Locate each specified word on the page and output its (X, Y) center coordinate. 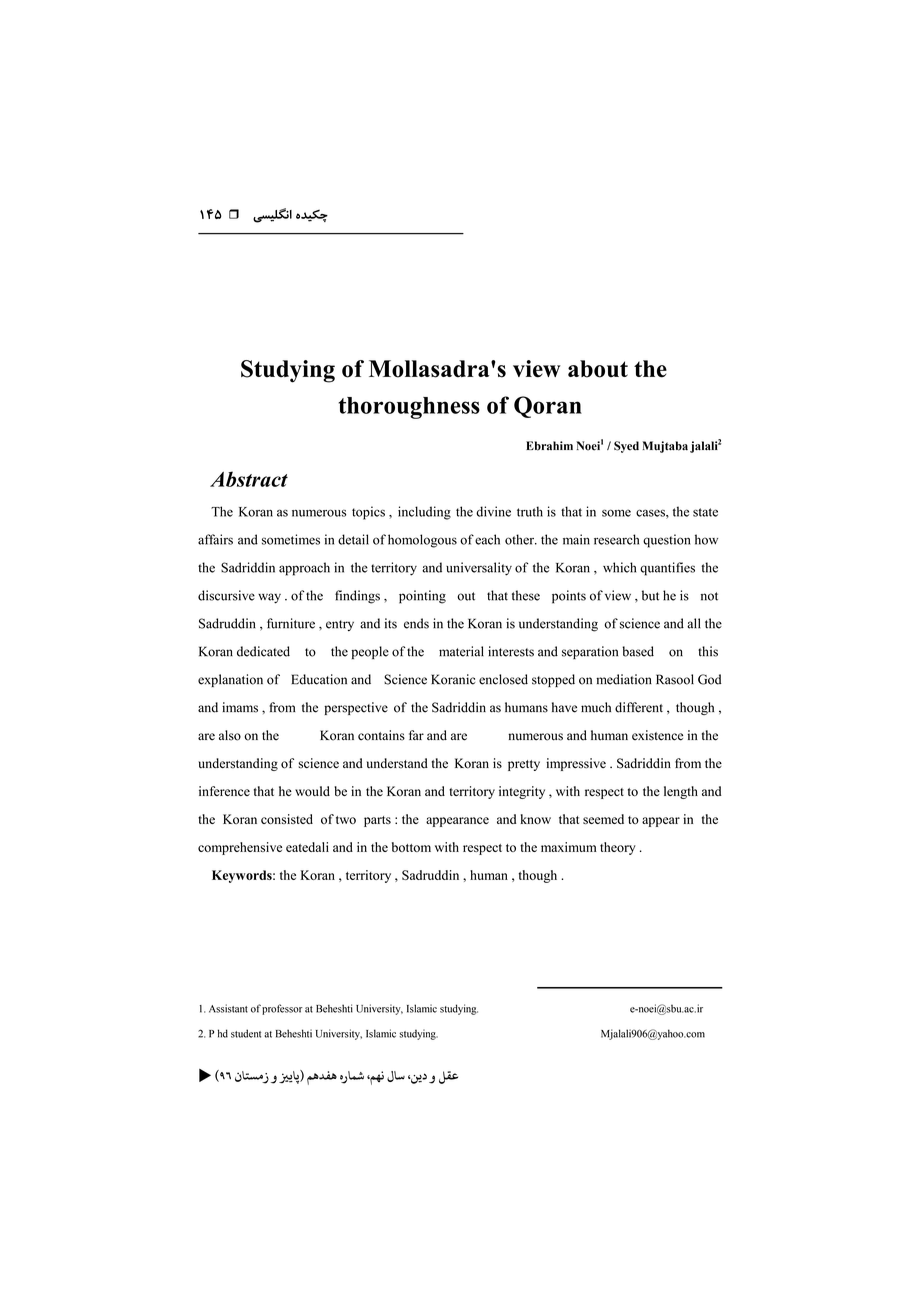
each (487, 539)
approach (304, 569)
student (246, 1033)
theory (618, 848)
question (666, 541)
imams (240, 707)
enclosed (503, 679)
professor (282, 1009)
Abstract (249, 479)
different (639, 707)
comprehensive (240, 848)
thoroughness (409, 408)
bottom (411, 847)
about (598, 369)
